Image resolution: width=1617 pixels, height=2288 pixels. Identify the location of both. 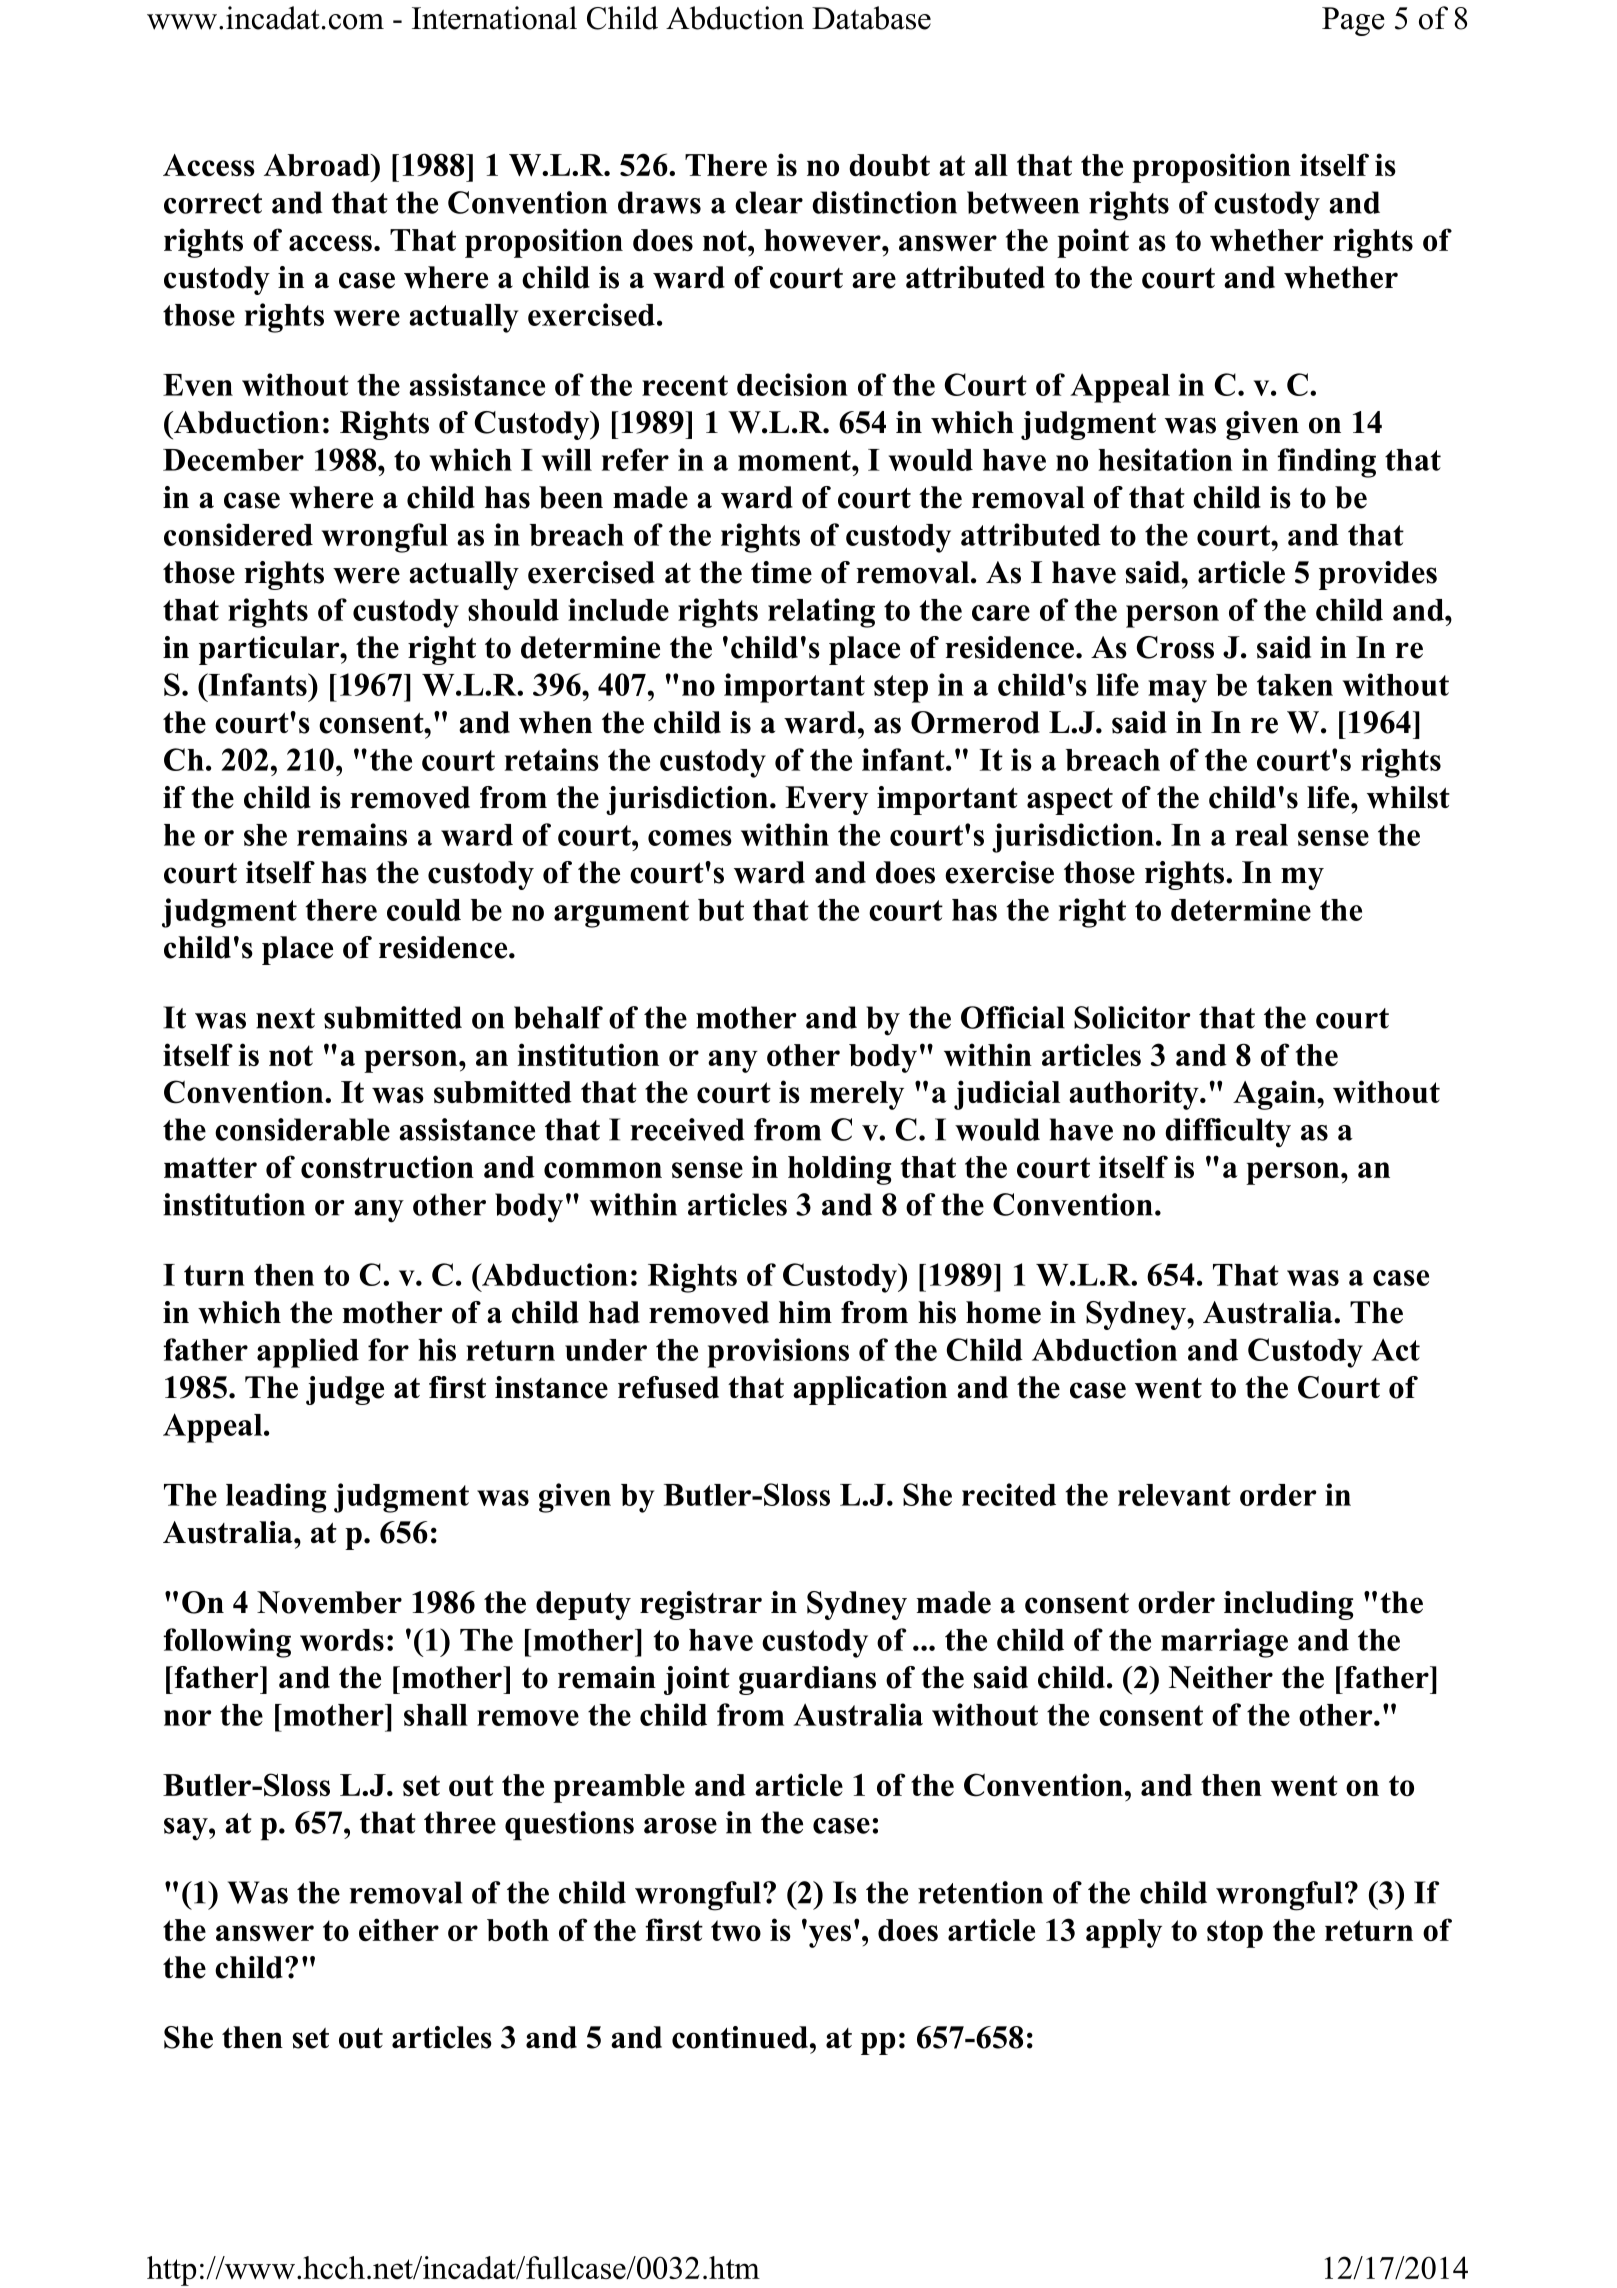
(518, 1930).
